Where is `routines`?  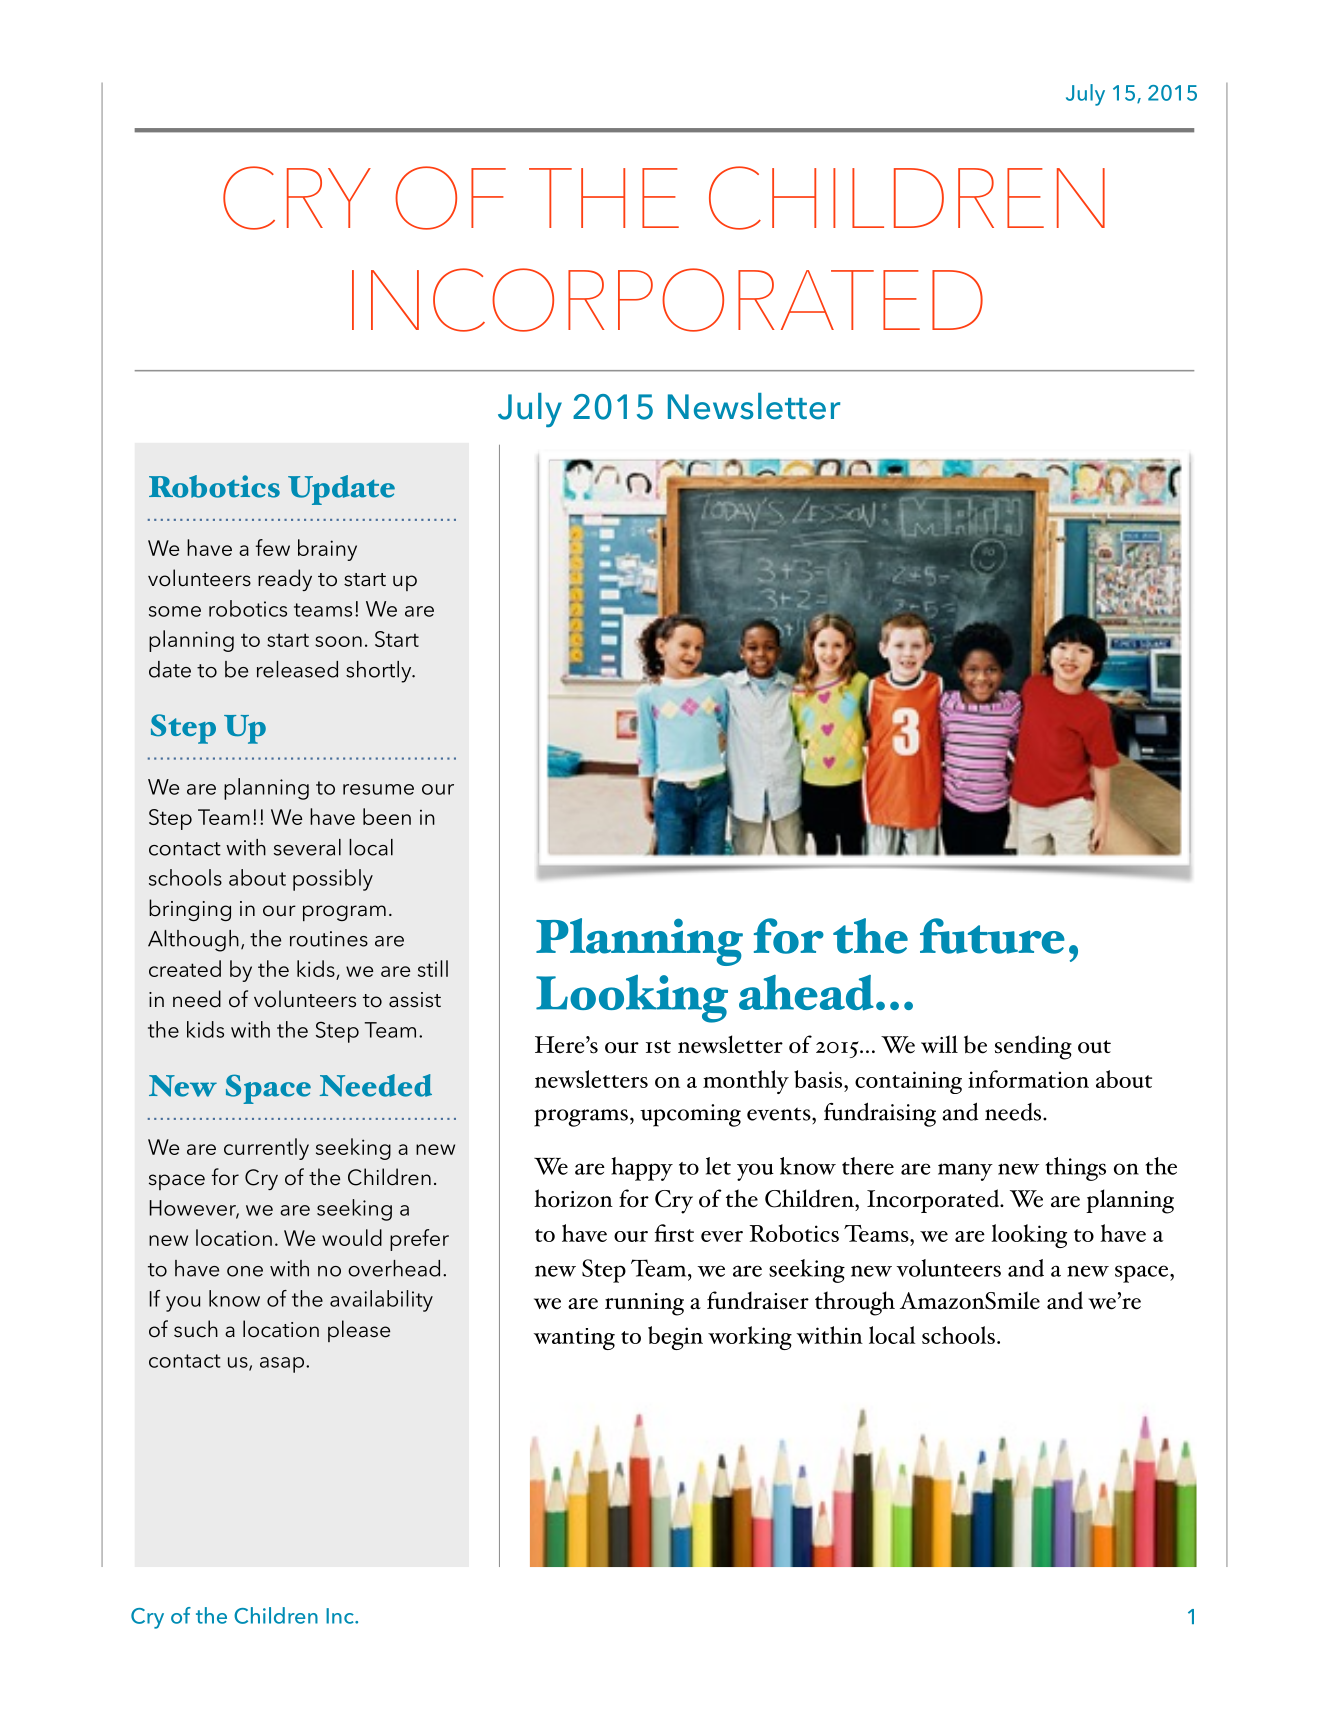
routines is located at coordinates (329, 939).
